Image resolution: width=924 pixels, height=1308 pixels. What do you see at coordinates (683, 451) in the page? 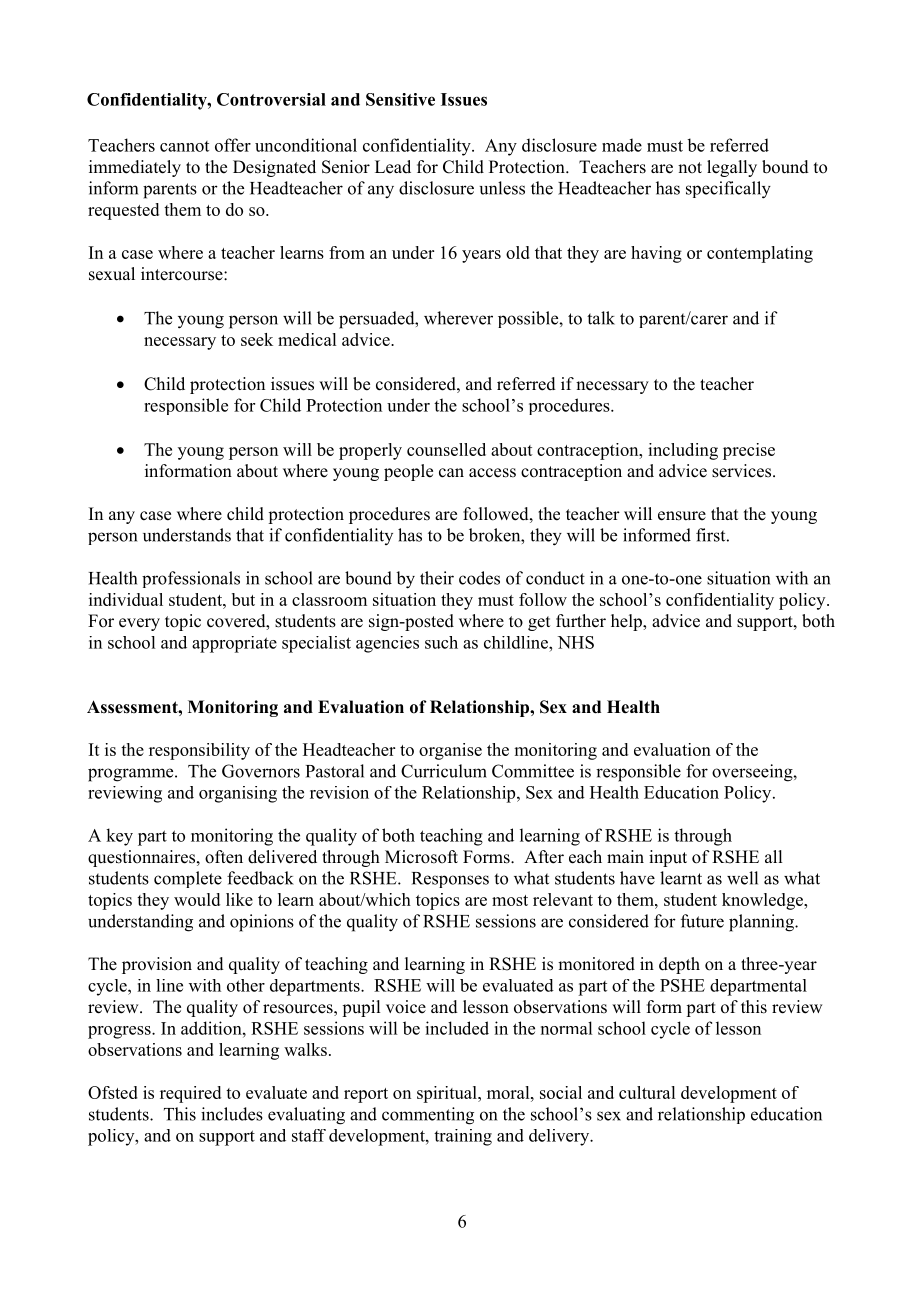
I see `including` at bounding box center [683, 451].
